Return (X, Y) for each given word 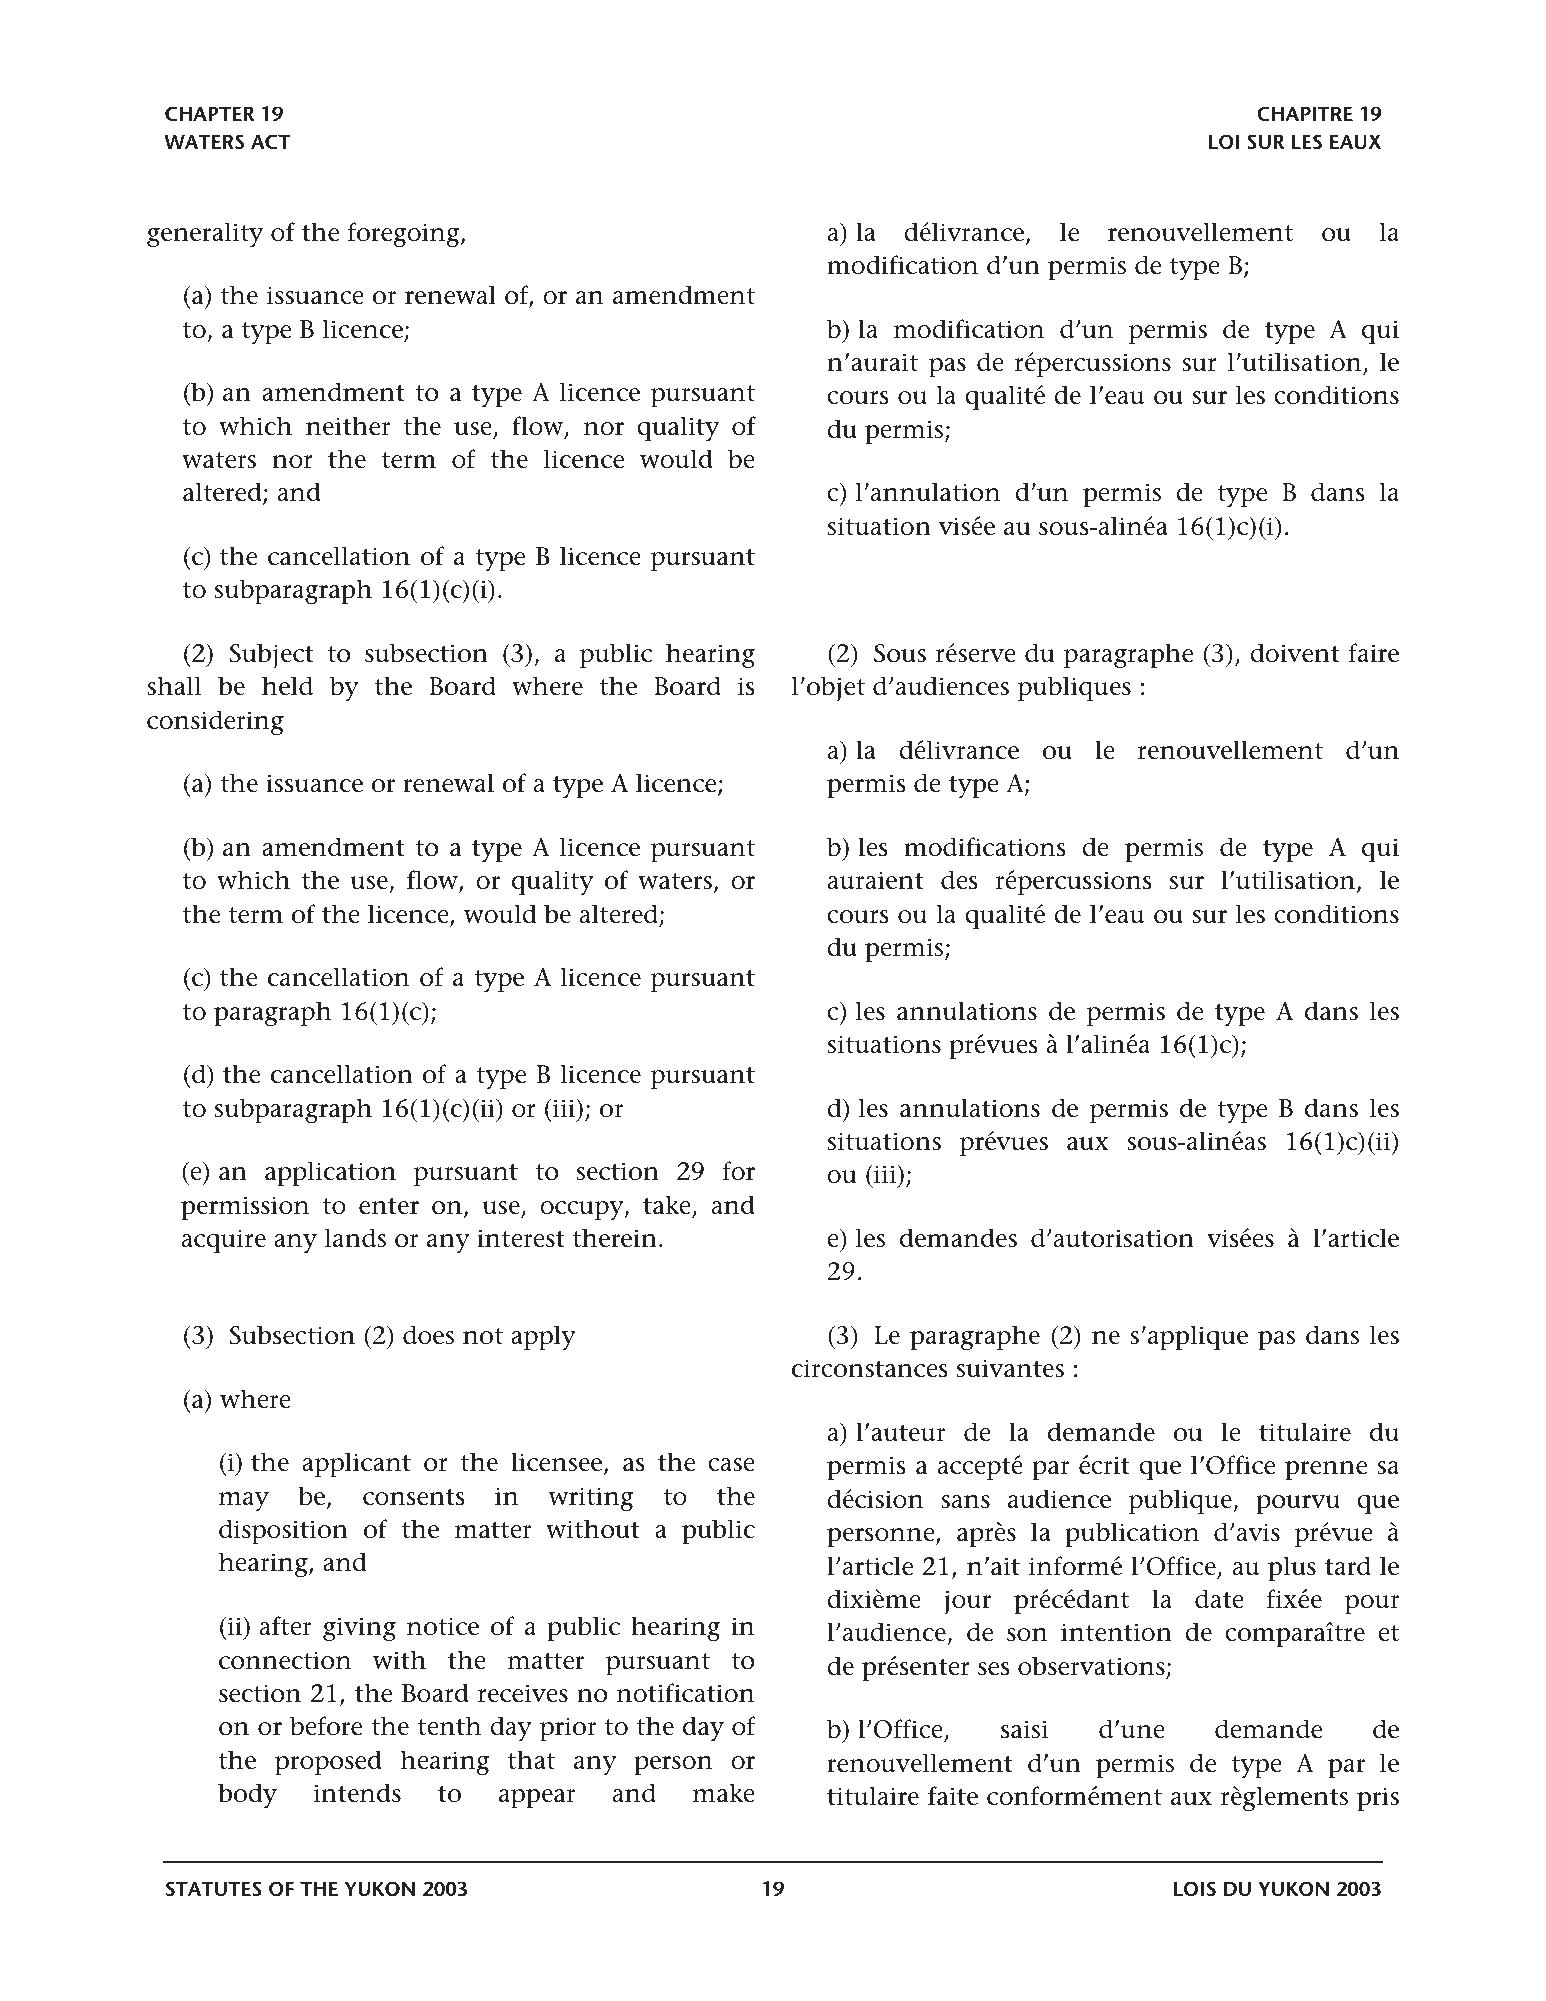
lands (355, 1238)
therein (615, 1238)
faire (1374, 653)
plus (1292, 1569)
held (287, 686)
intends (357, 1793)
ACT (270, 142)
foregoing (405, 235)
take (667, 1205)
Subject (272, 655)
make (724, 1793)
